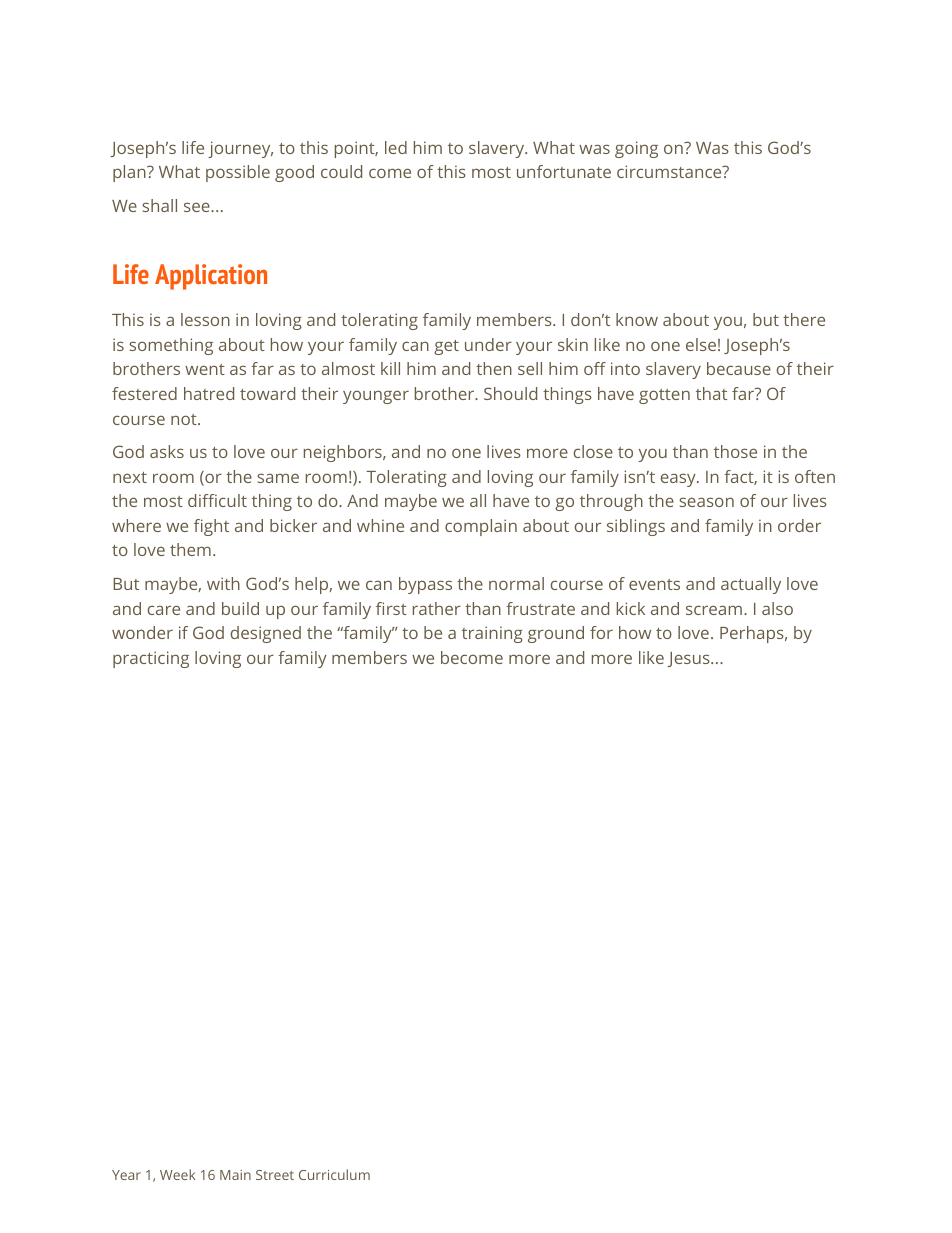 Image resolution: width=952 pixels, height=1233 pixels. What do you see at coordinates (396, 147) in the screenshot?
I see `led` at bounding box center [396, 147].
